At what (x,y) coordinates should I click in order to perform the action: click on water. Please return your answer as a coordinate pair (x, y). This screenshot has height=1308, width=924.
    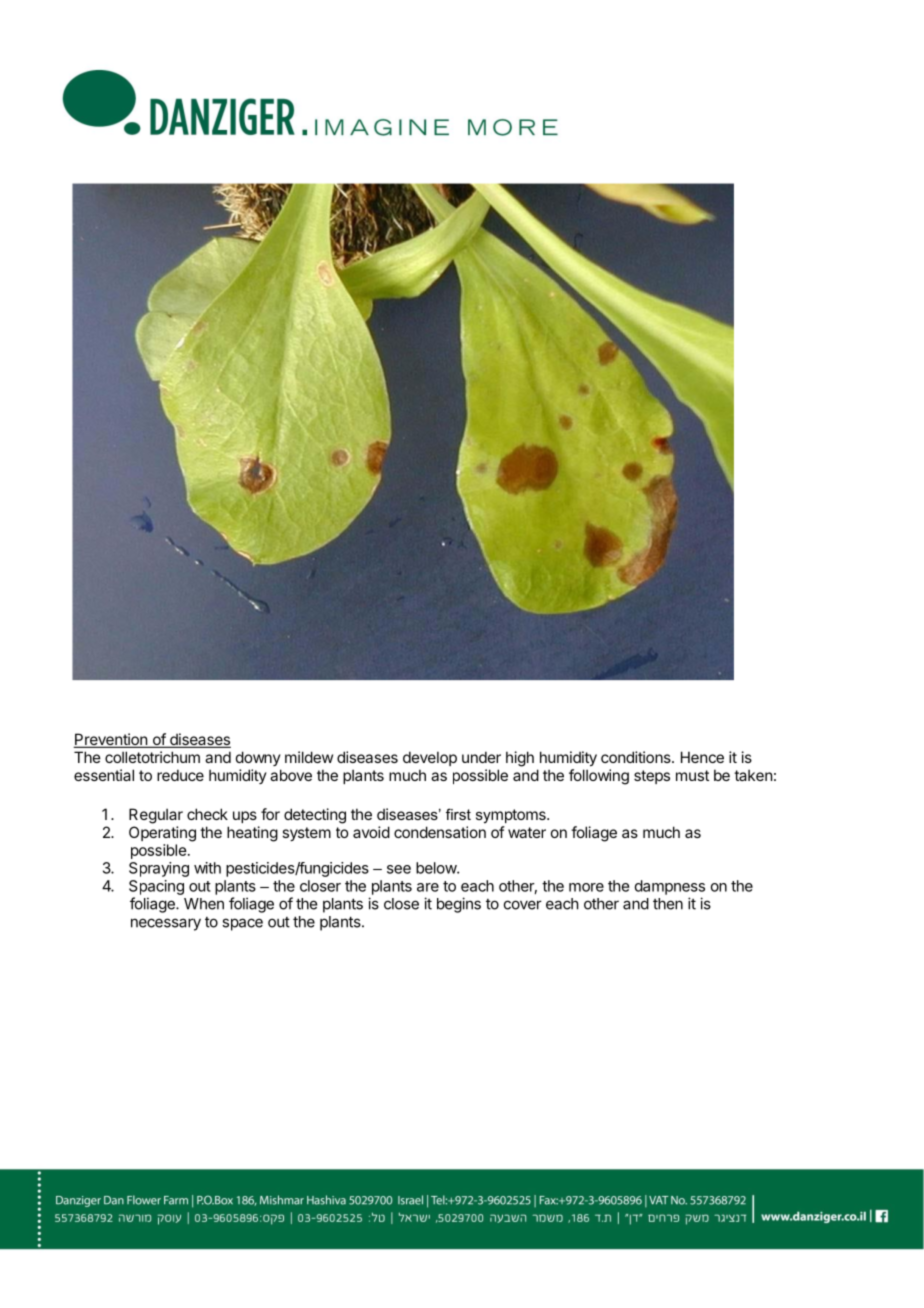
    Looking at the image, I should click on (527, 832).
